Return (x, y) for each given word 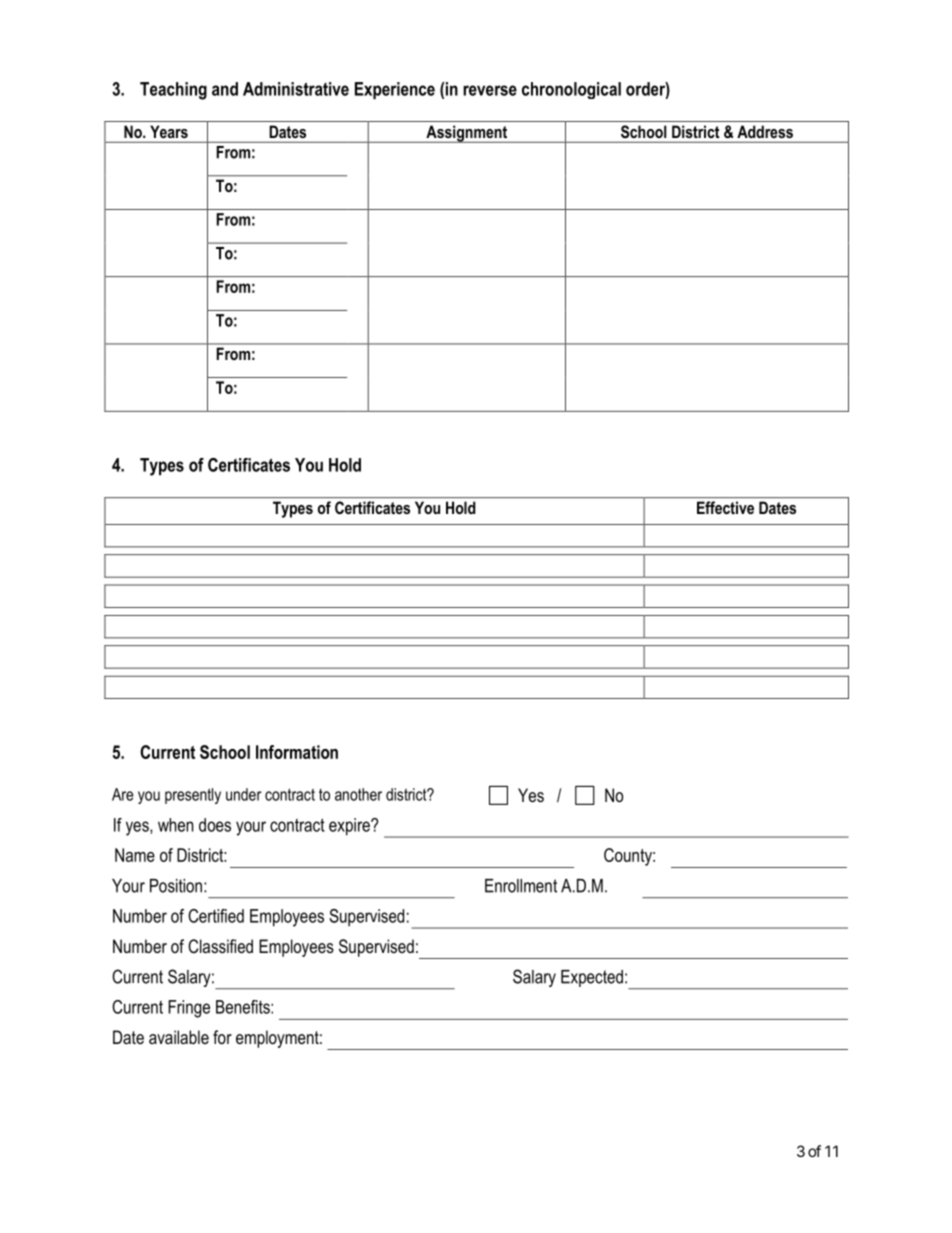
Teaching (173, 91)
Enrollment (521, 886)
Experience (395, 90)
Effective (725, 507)
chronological (571, 90)
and (225, 89)
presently (193, 796)
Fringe (189, 1009)
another (358, 794)
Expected (592, 978)
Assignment (466, 134)
